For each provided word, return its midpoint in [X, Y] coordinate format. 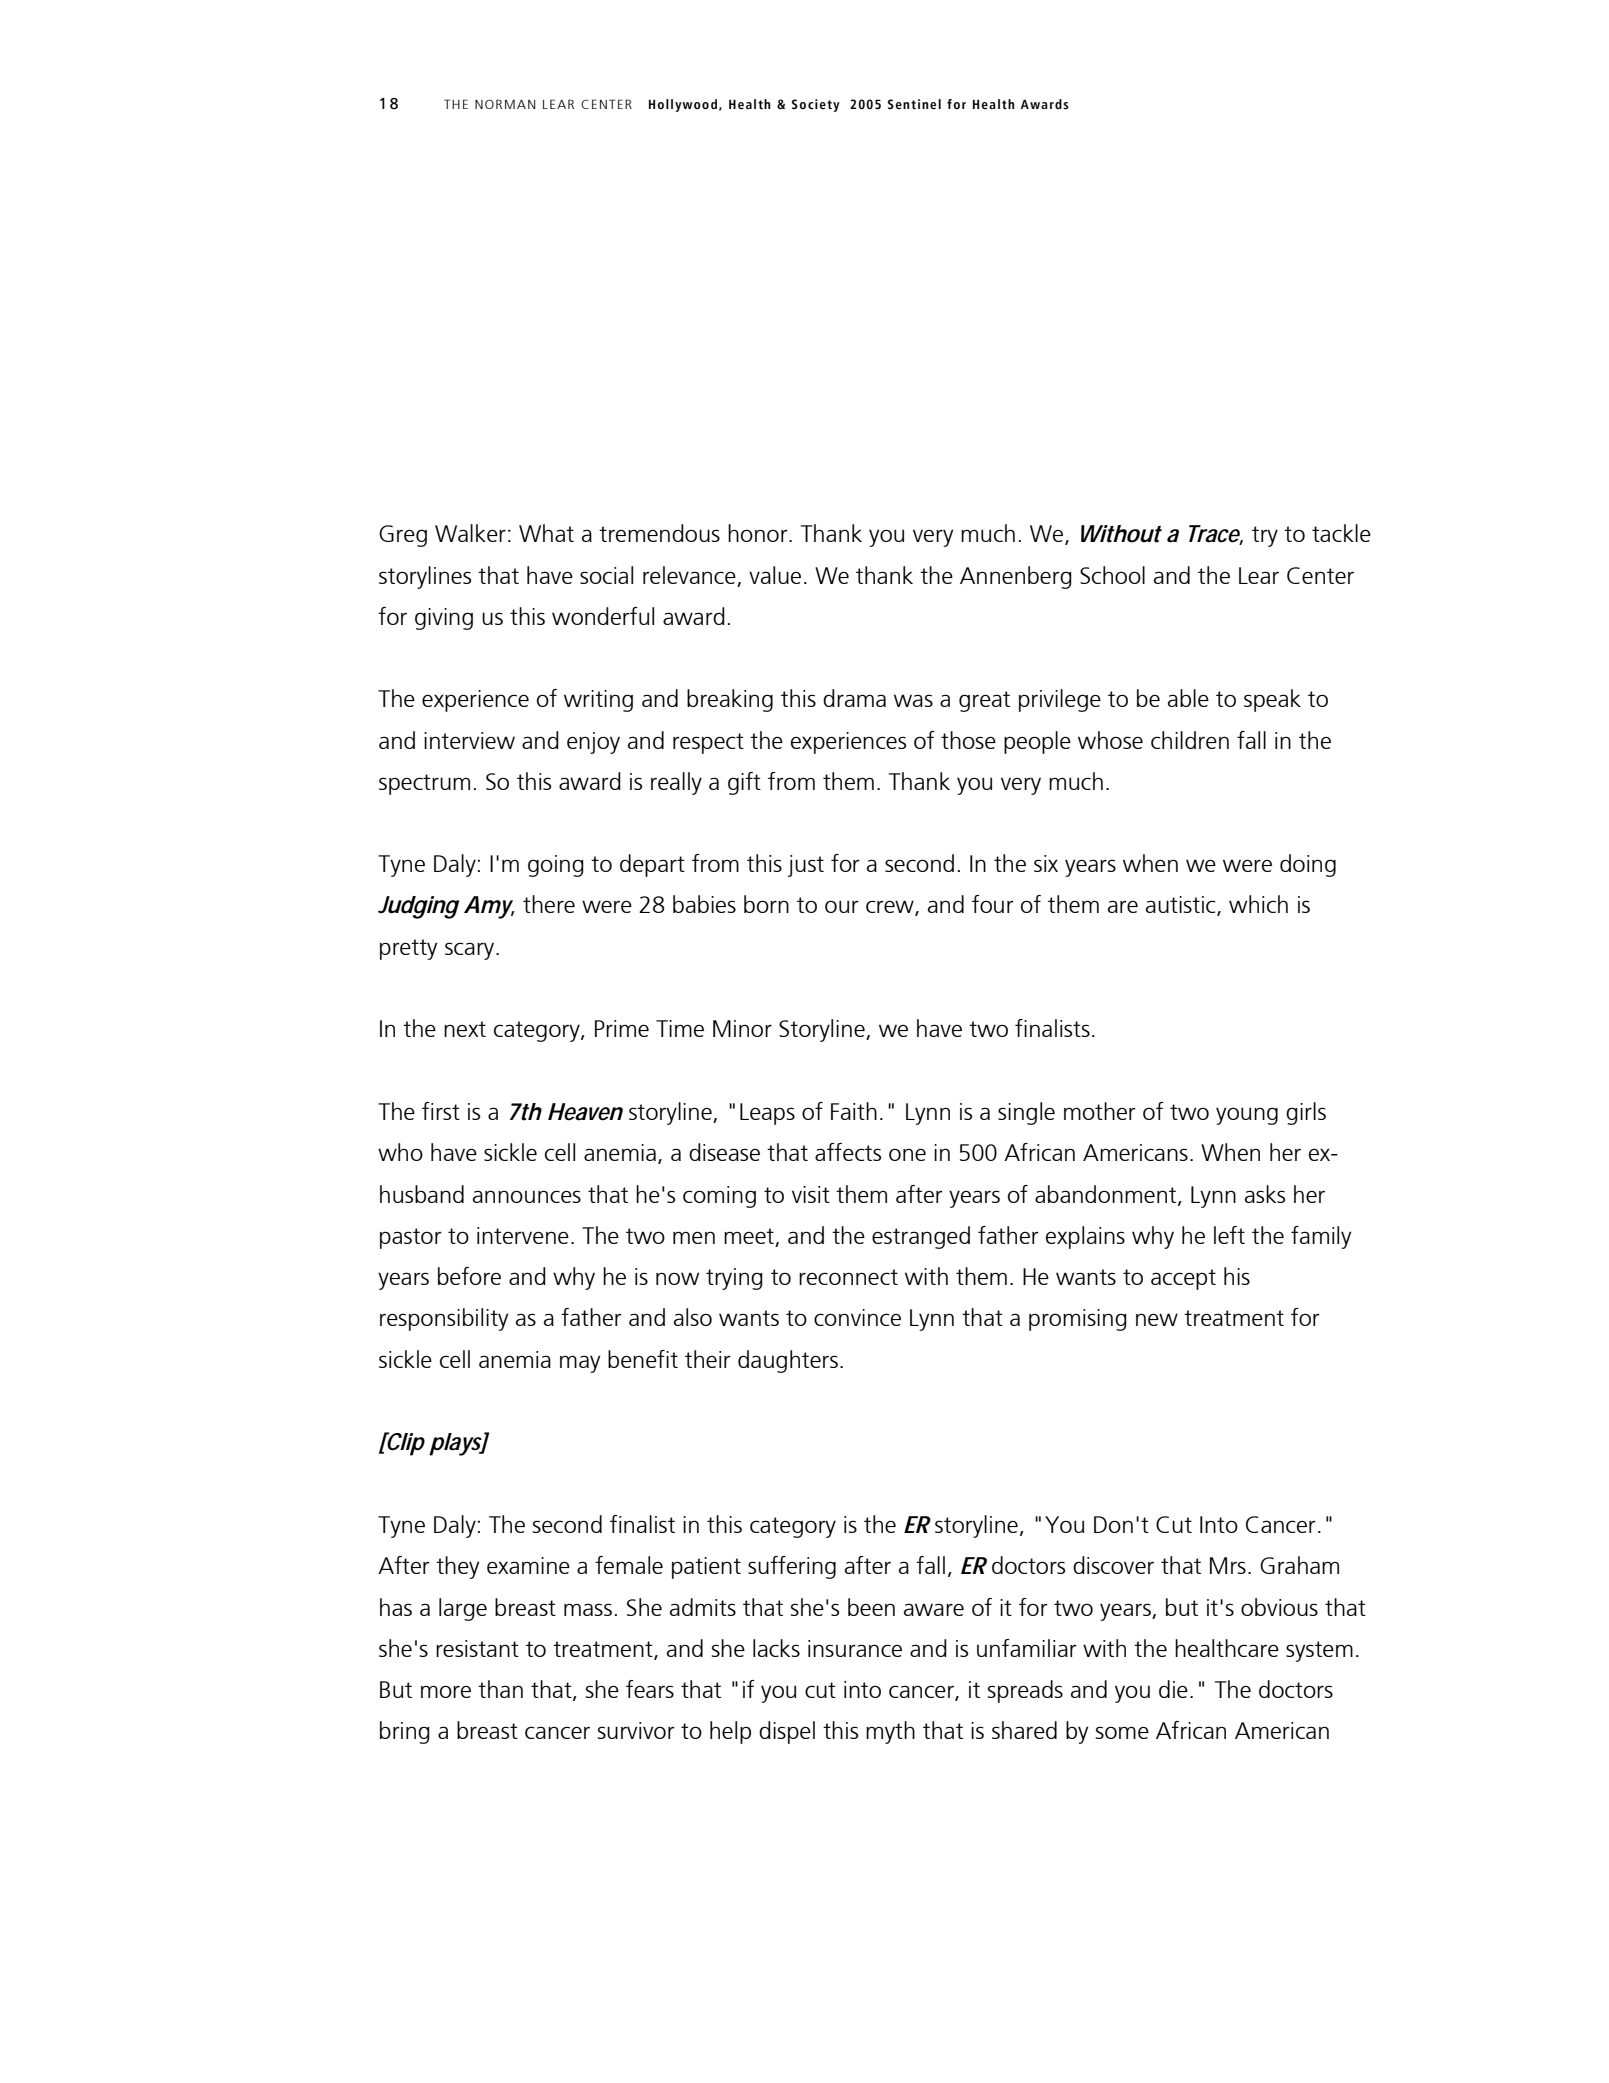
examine [528, 1565]
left [1229, 1235]
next [465, 1029]
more [446, 1691]
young [1247, 1116]
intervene [523, 1235]
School [1112, 575]
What [546, 533]
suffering [792, 1567]
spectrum [424, 784]
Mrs [1228, 1565]
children [1190, 740]
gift [744, 783]
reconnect [848, 1277]
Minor [742, 1028]
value [775, 575]
